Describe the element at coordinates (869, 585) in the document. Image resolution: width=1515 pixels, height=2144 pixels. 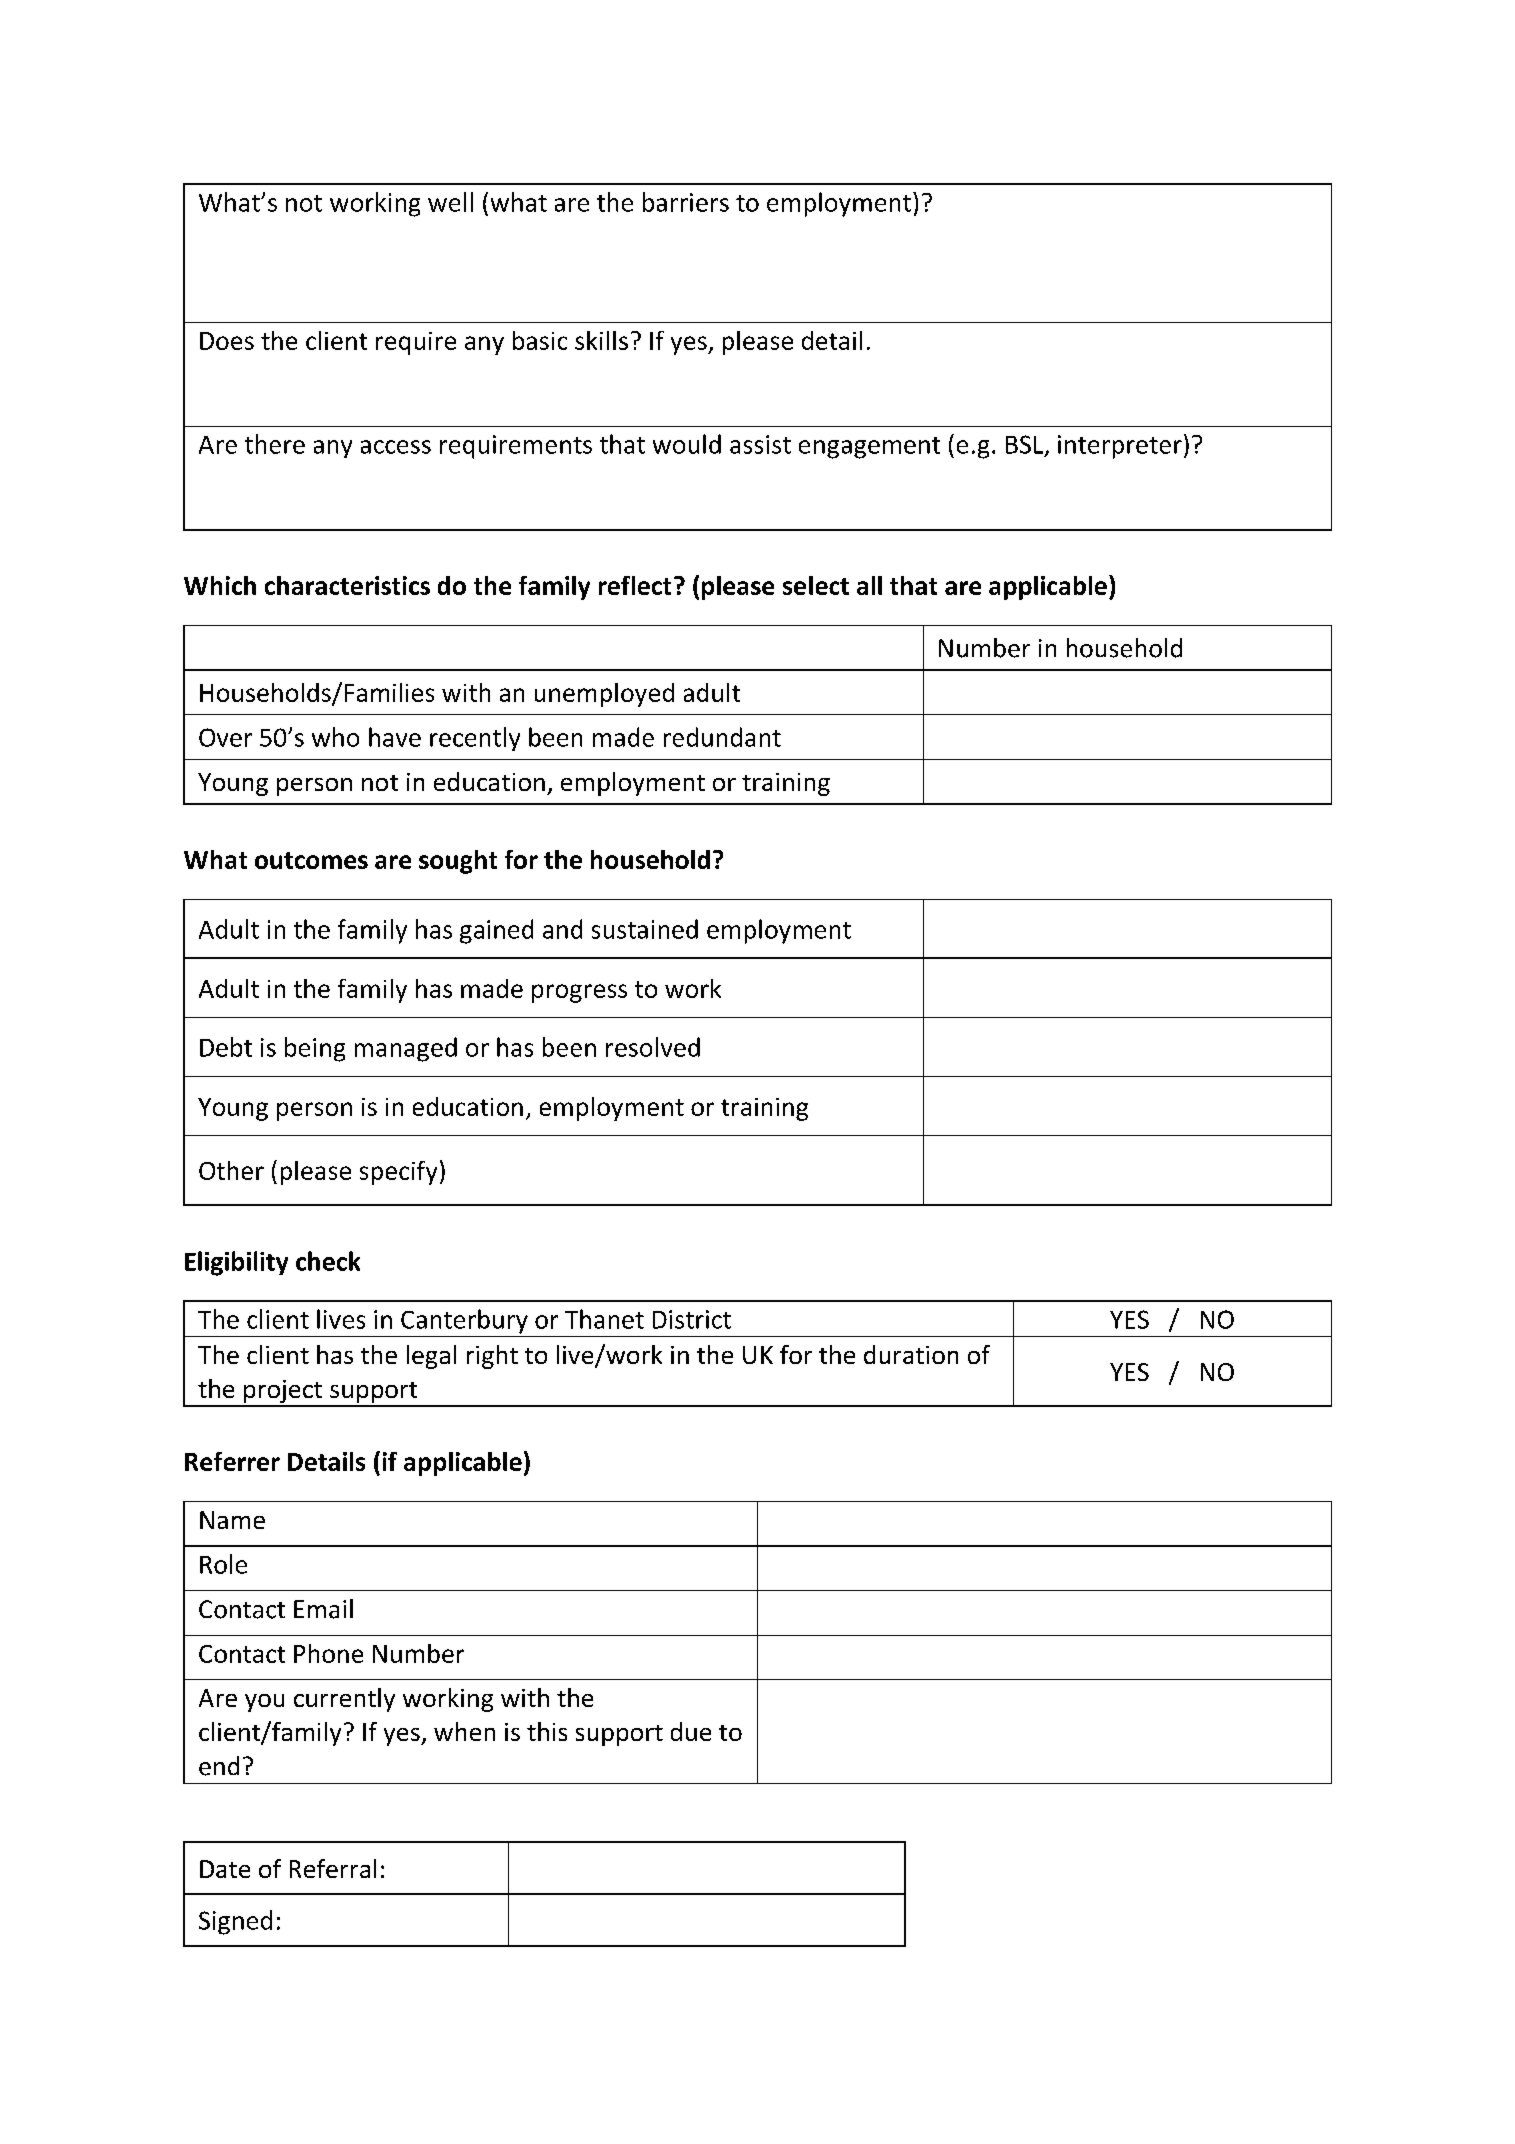
I see `all` at that location.
